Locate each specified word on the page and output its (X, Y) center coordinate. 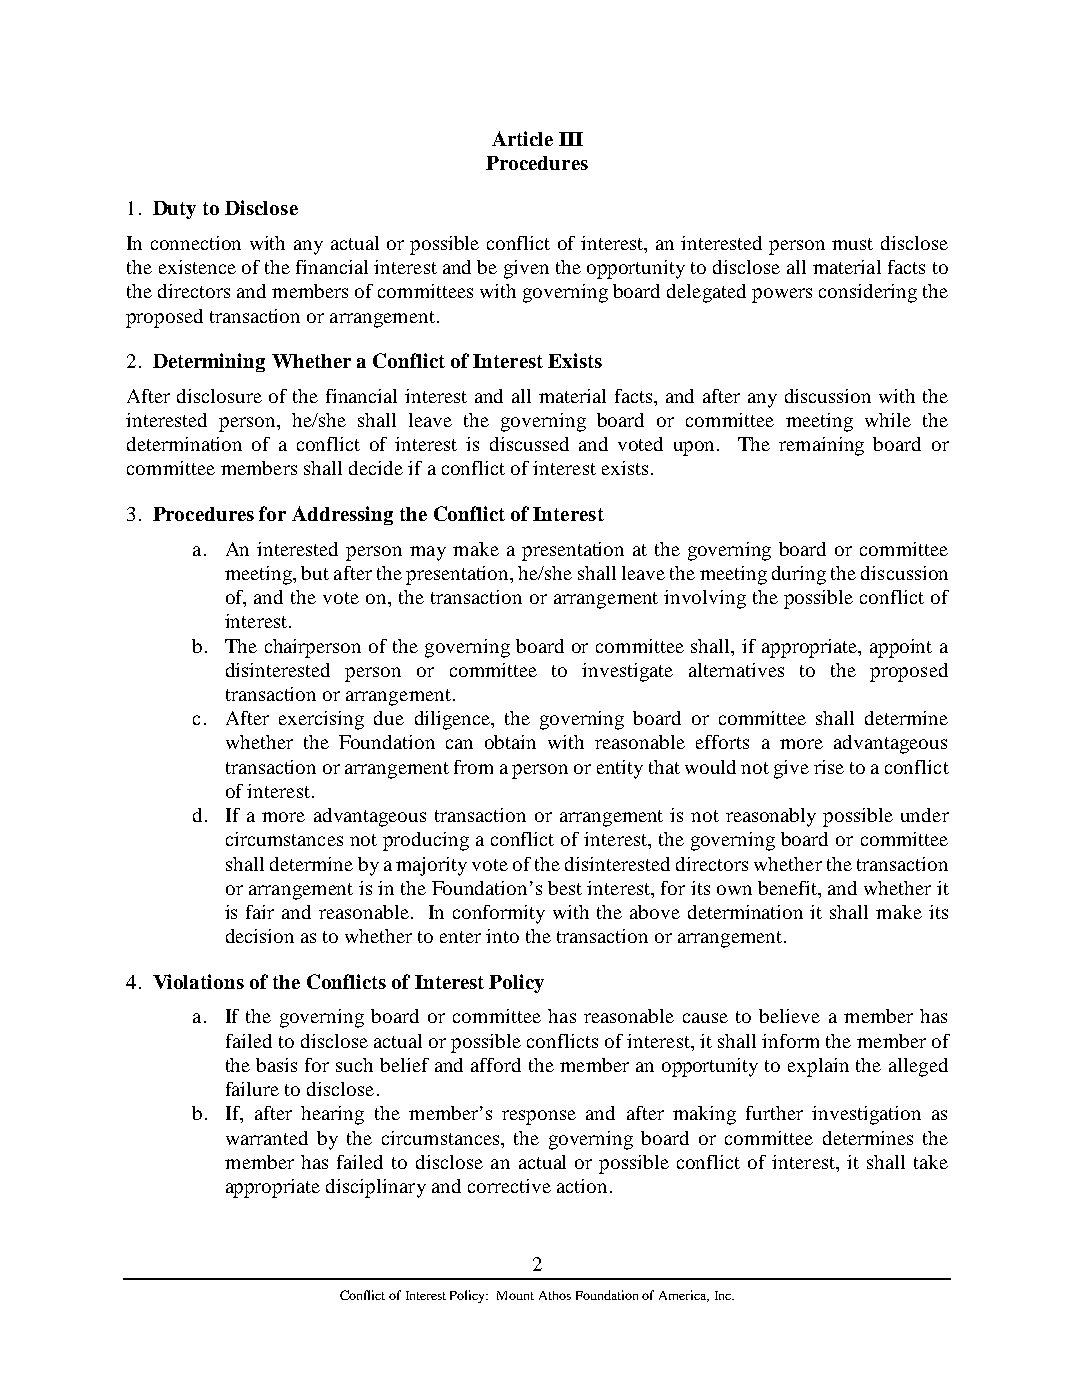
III (571, 139)
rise (829, 767)
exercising (321, 720)
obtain (510, 742)
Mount (515, 1295)
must (852, 244)
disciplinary (376, 1188)
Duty (174, 210)
